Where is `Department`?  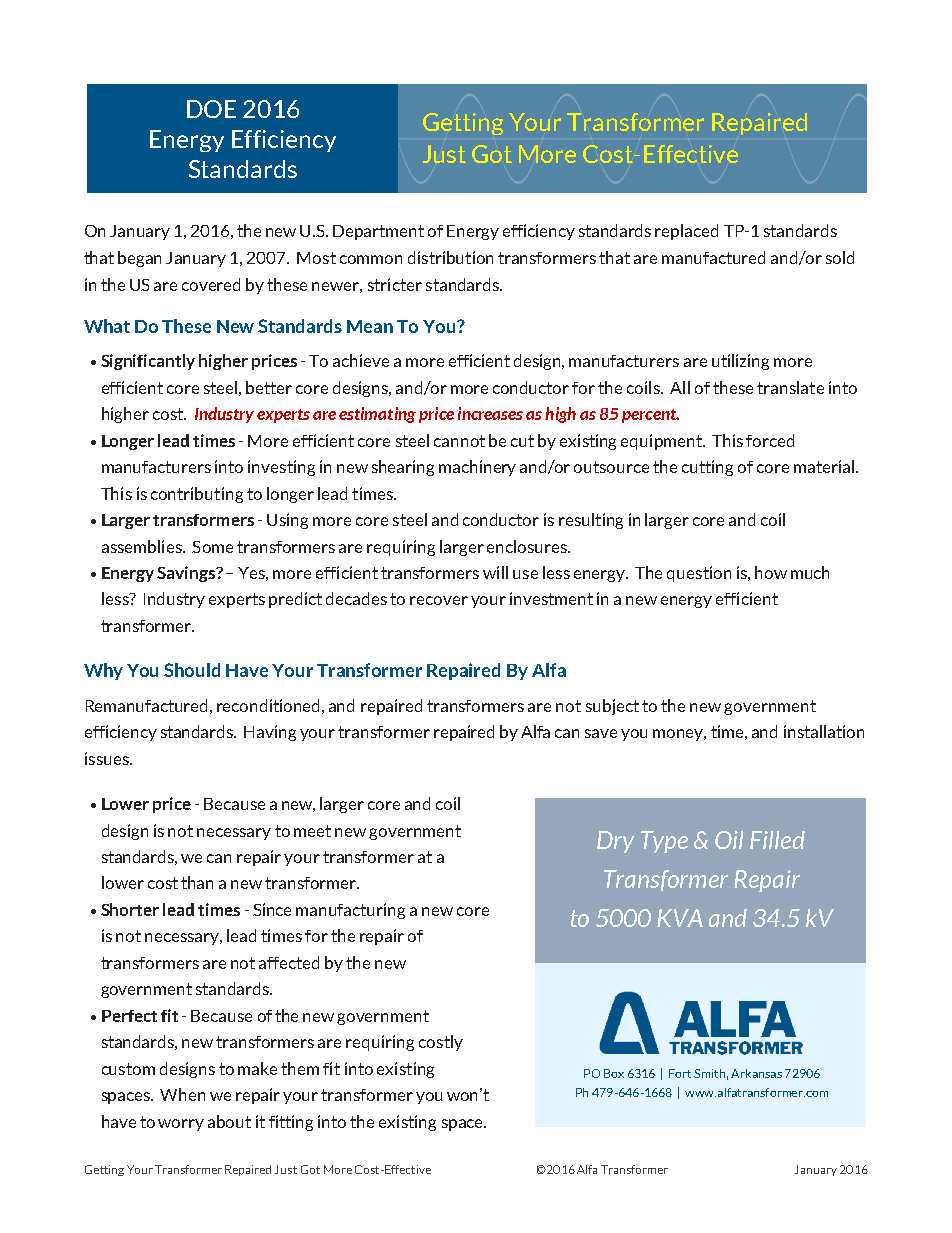 Department is located at coordinates (378, 232).
